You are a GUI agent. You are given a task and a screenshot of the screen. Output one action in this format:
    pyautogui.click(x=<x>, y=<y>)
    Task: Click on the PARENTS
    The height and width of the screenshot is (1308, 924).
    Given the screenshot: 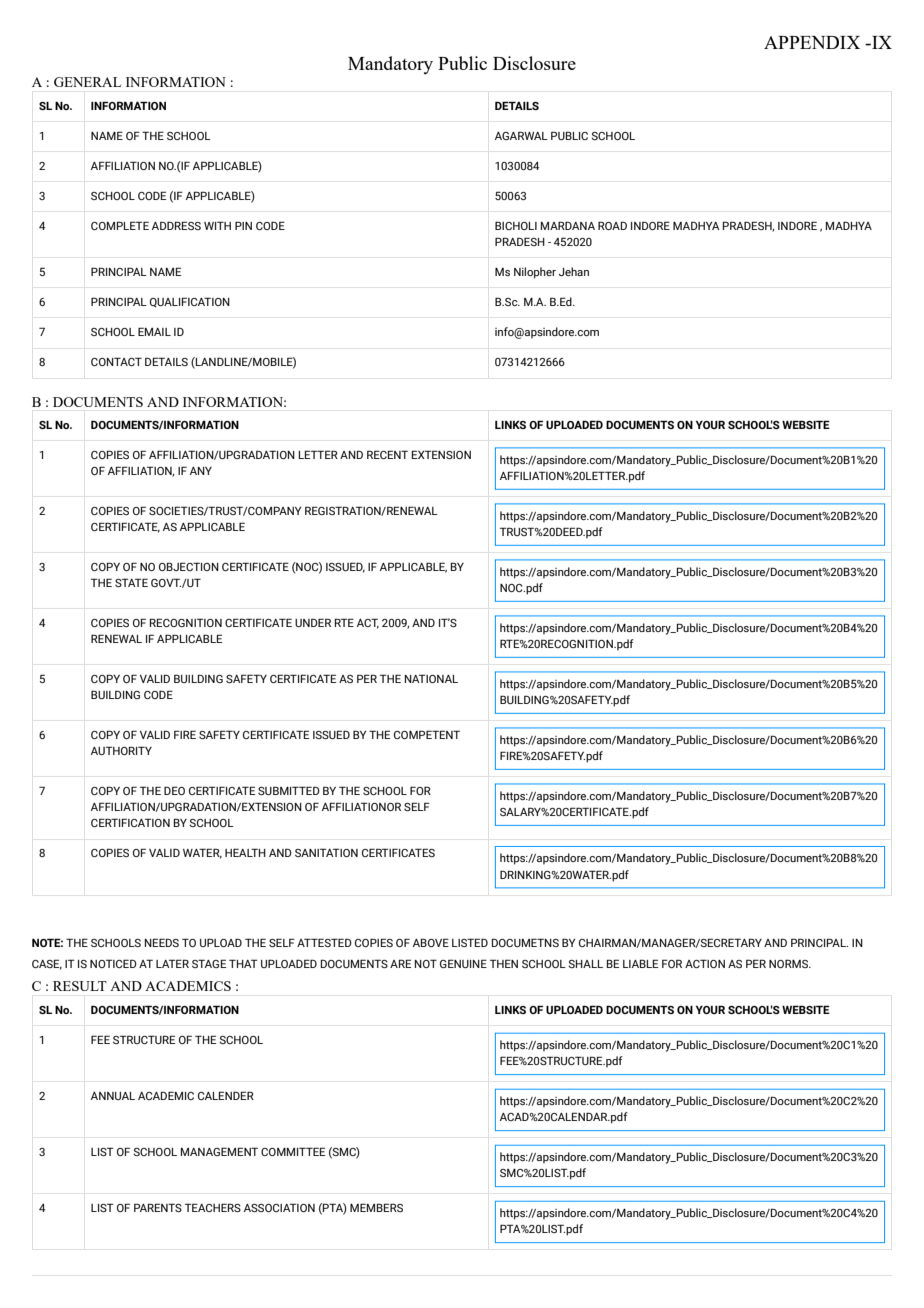 What is the action you would take?
    pyautogui.click(x=158, y=1207)
